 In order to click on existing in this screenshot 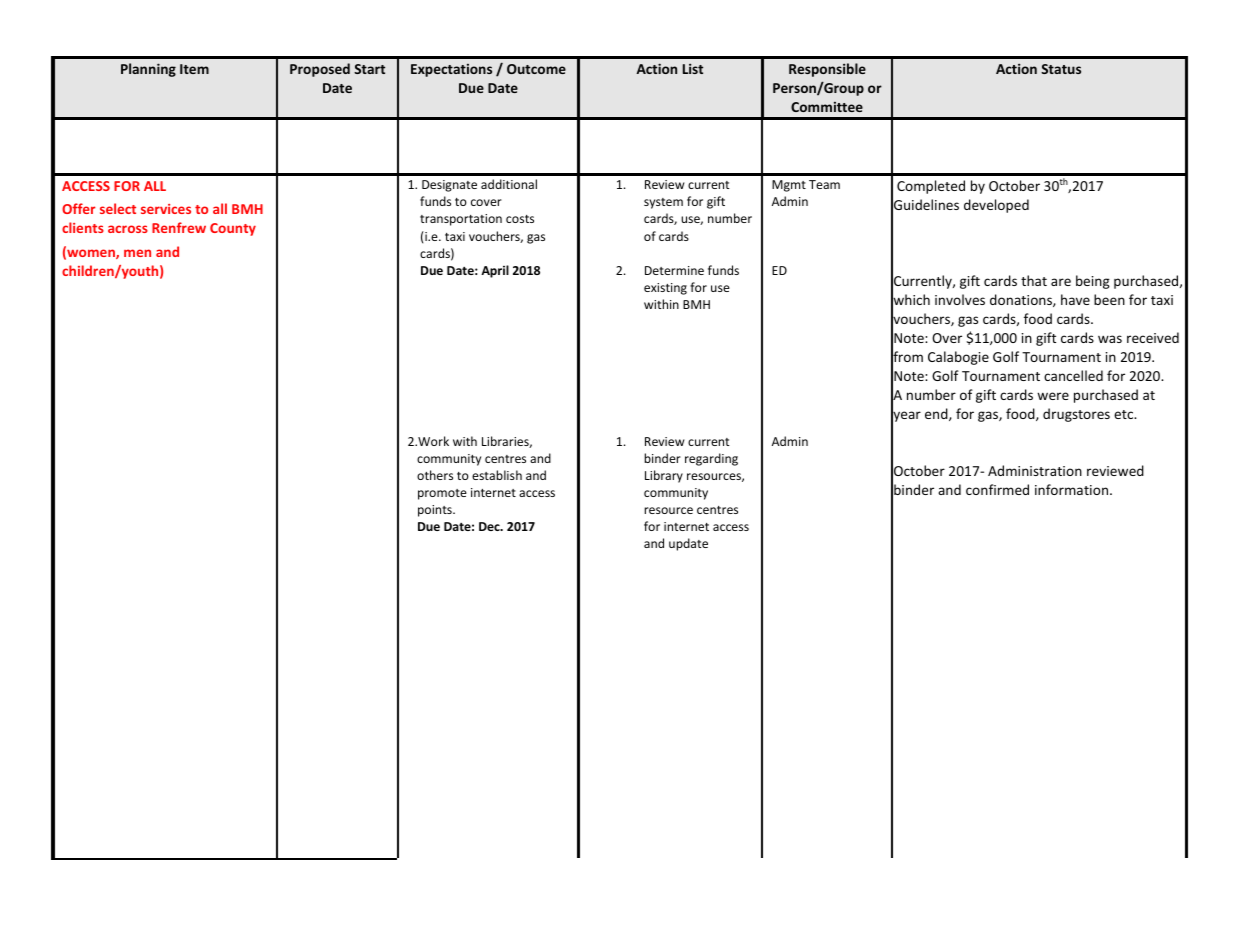, I will do `click(665, 289)`.
